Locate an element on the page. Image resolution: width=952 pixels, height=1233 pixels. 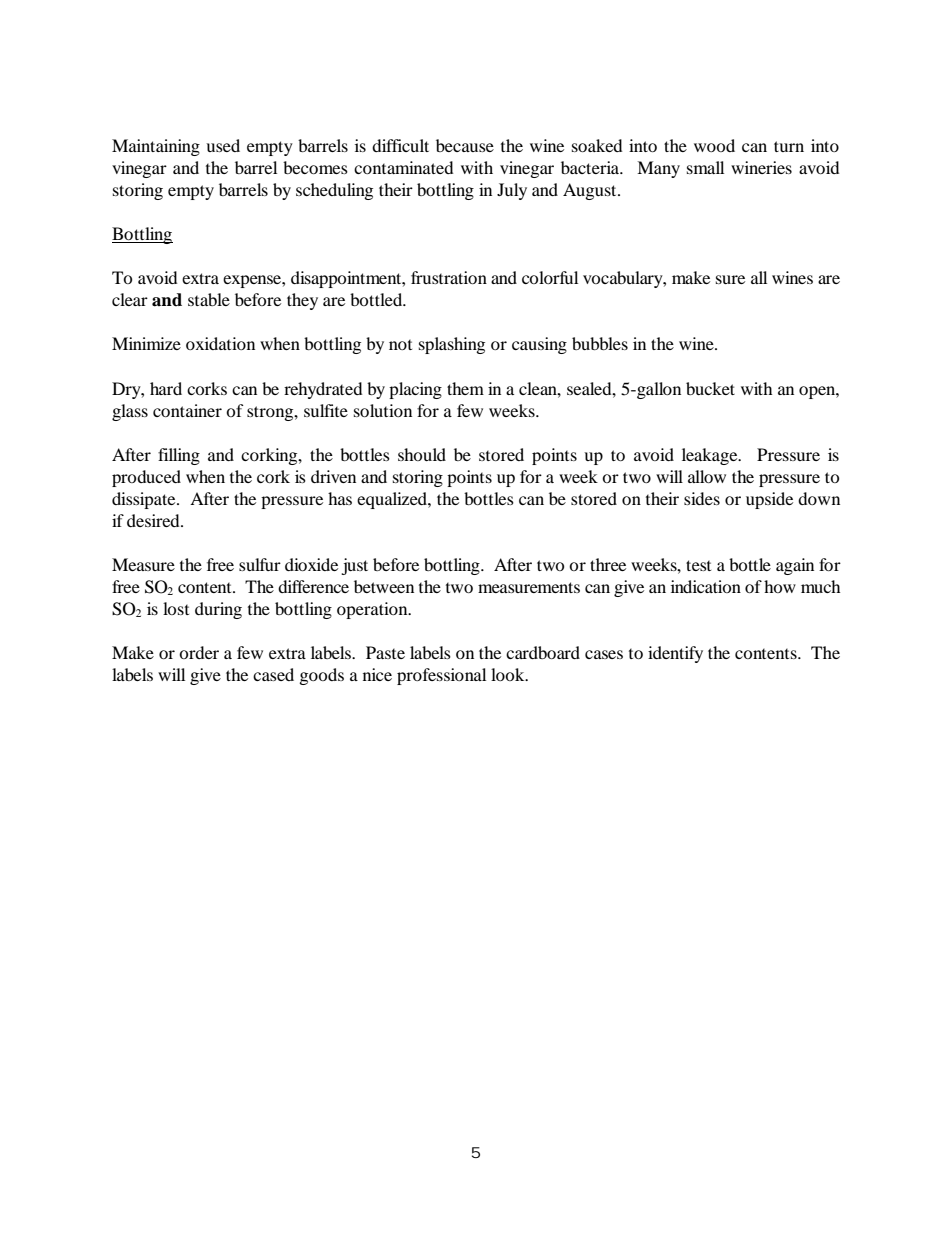
them is located at coordinates (465, 388).
